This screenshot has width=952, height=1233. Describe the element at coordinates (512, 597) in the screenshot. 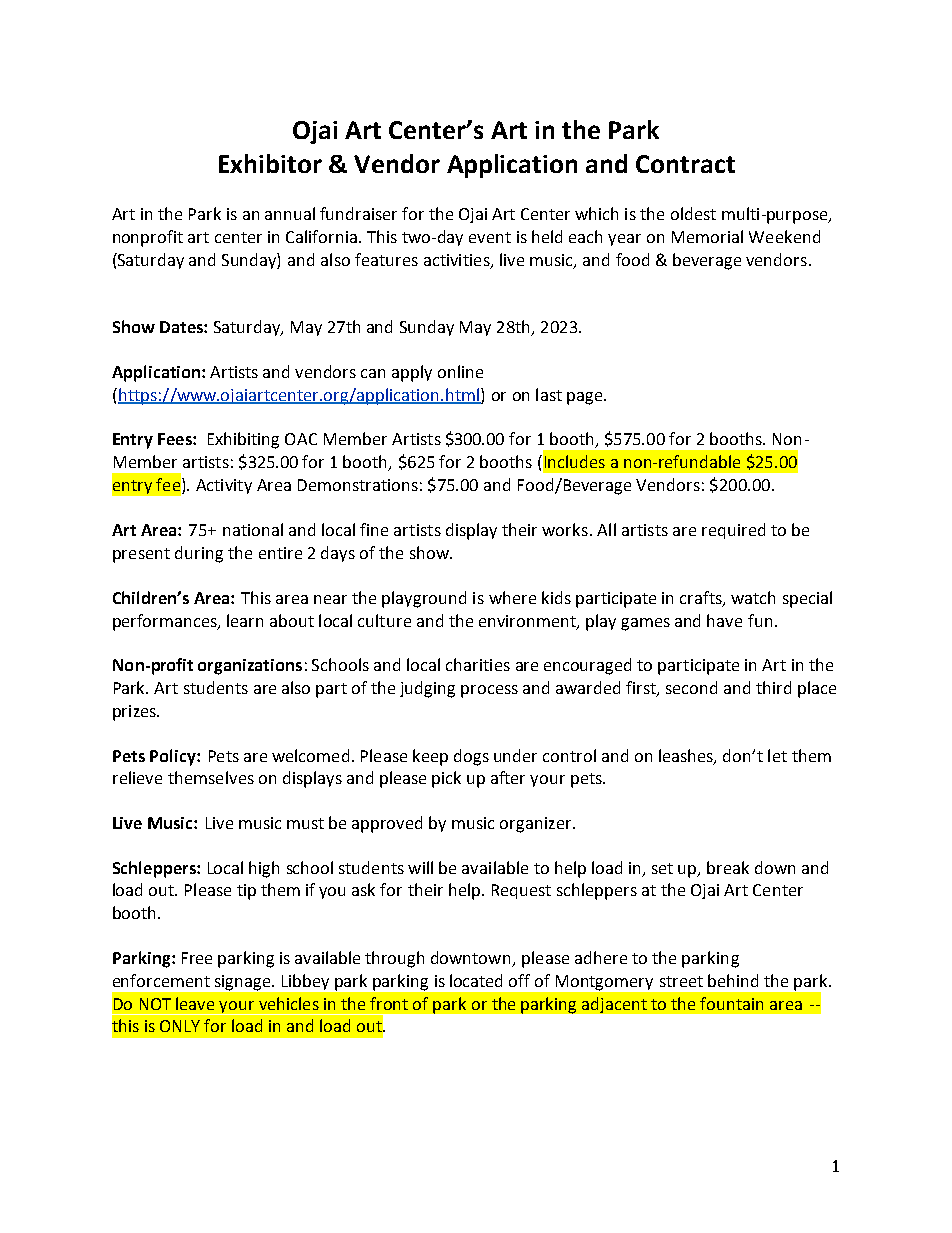

I see `where` at that location.
